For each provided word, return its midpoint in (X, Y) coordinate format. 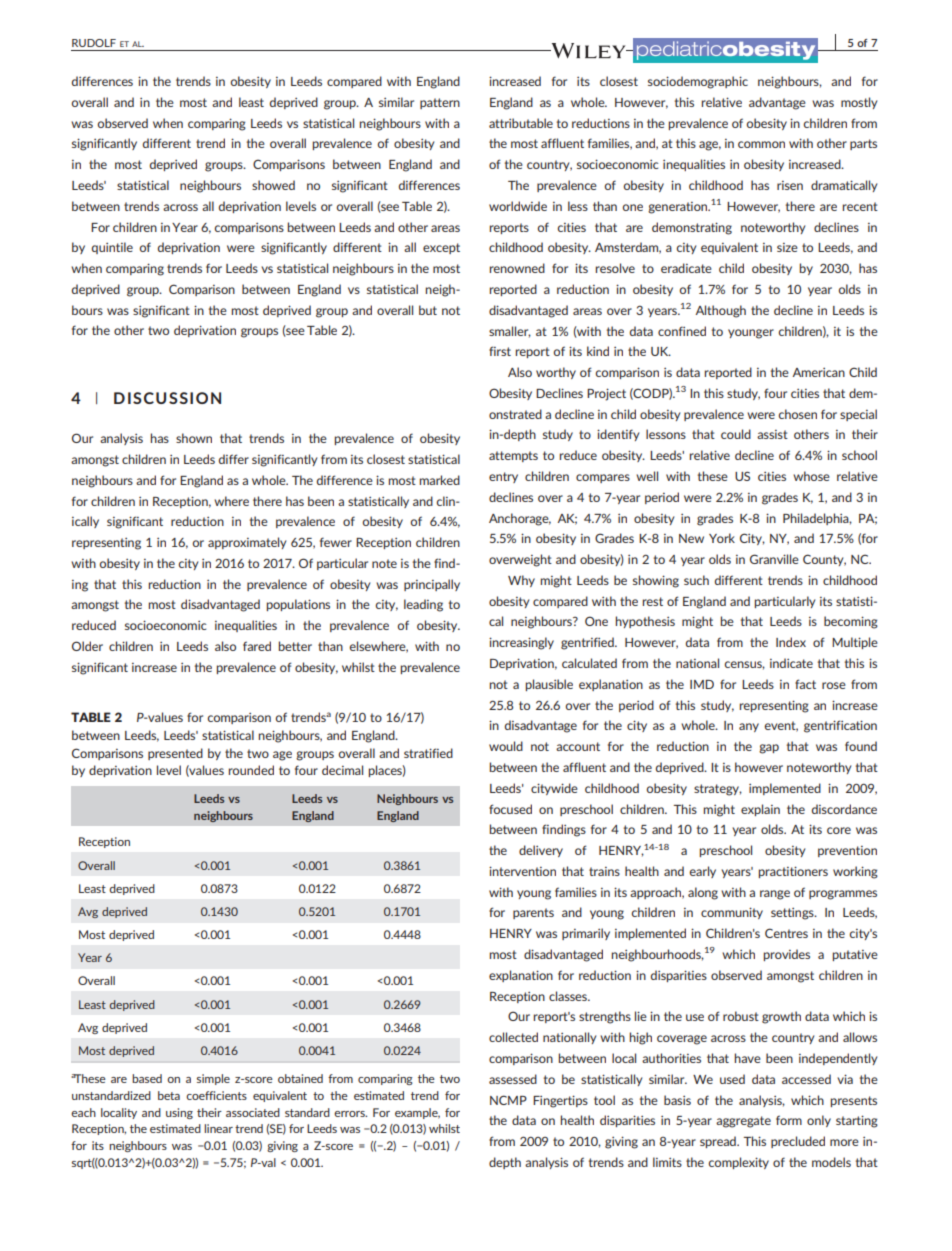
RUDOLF (94, 43)
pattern (440, 103)
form (789, 1120)
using (179, 1113)
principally (432, 585)
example (417, 1113)
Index (791, 642)
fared (257, 646)
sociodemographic (698, 82)
